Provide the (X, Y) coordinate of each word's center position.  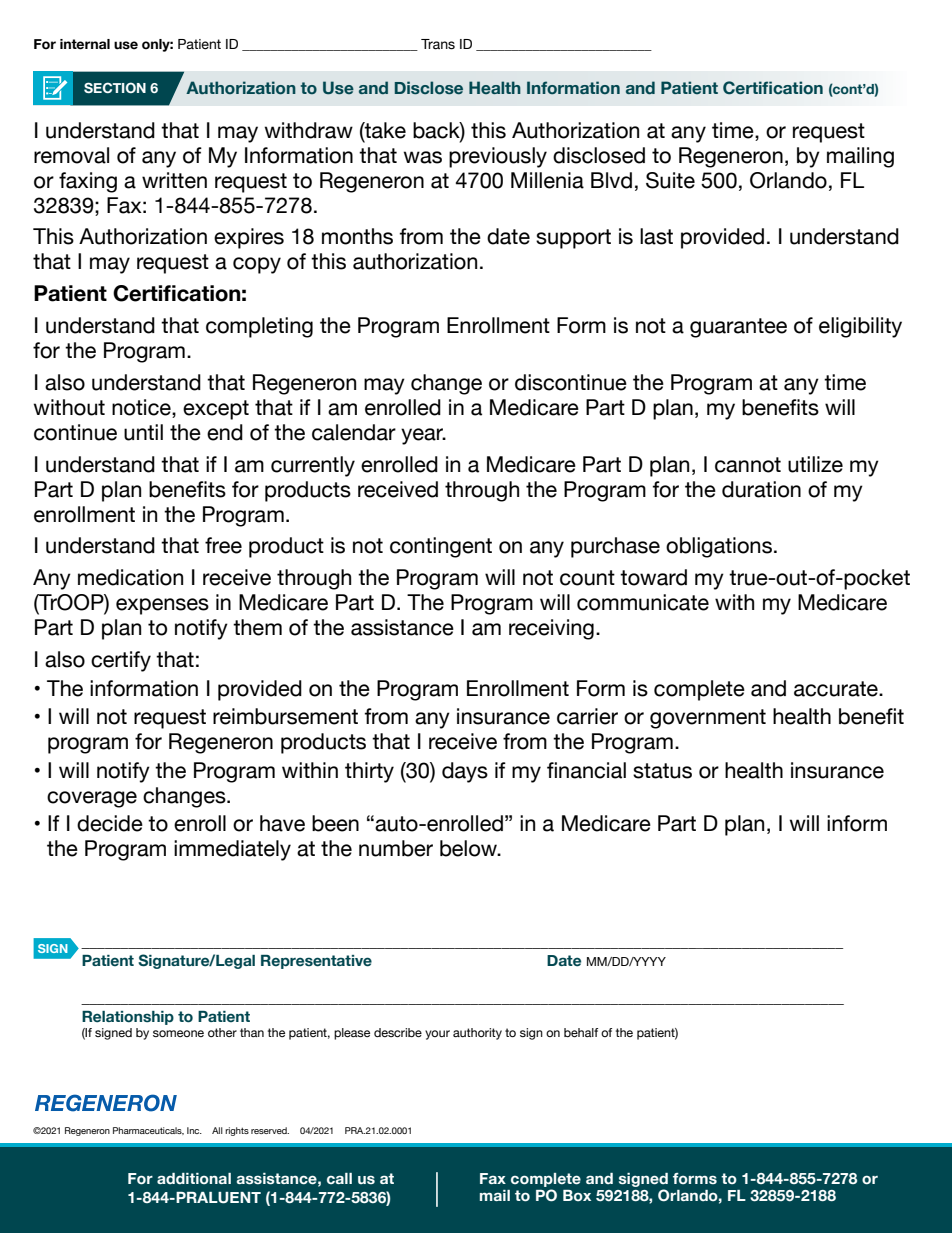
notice (142, 408)
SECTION (115, 87)
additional (194, 1178)
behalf (581, 1032)
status (662, 771)
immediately (232, 850)
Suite (670, 180)
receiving (551, 629)
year (423, 436)
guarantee (738, 328)
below (470, 848)
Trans (438, 44)
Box (577, 1195)
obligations (719, 547)
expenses (162, 606)
